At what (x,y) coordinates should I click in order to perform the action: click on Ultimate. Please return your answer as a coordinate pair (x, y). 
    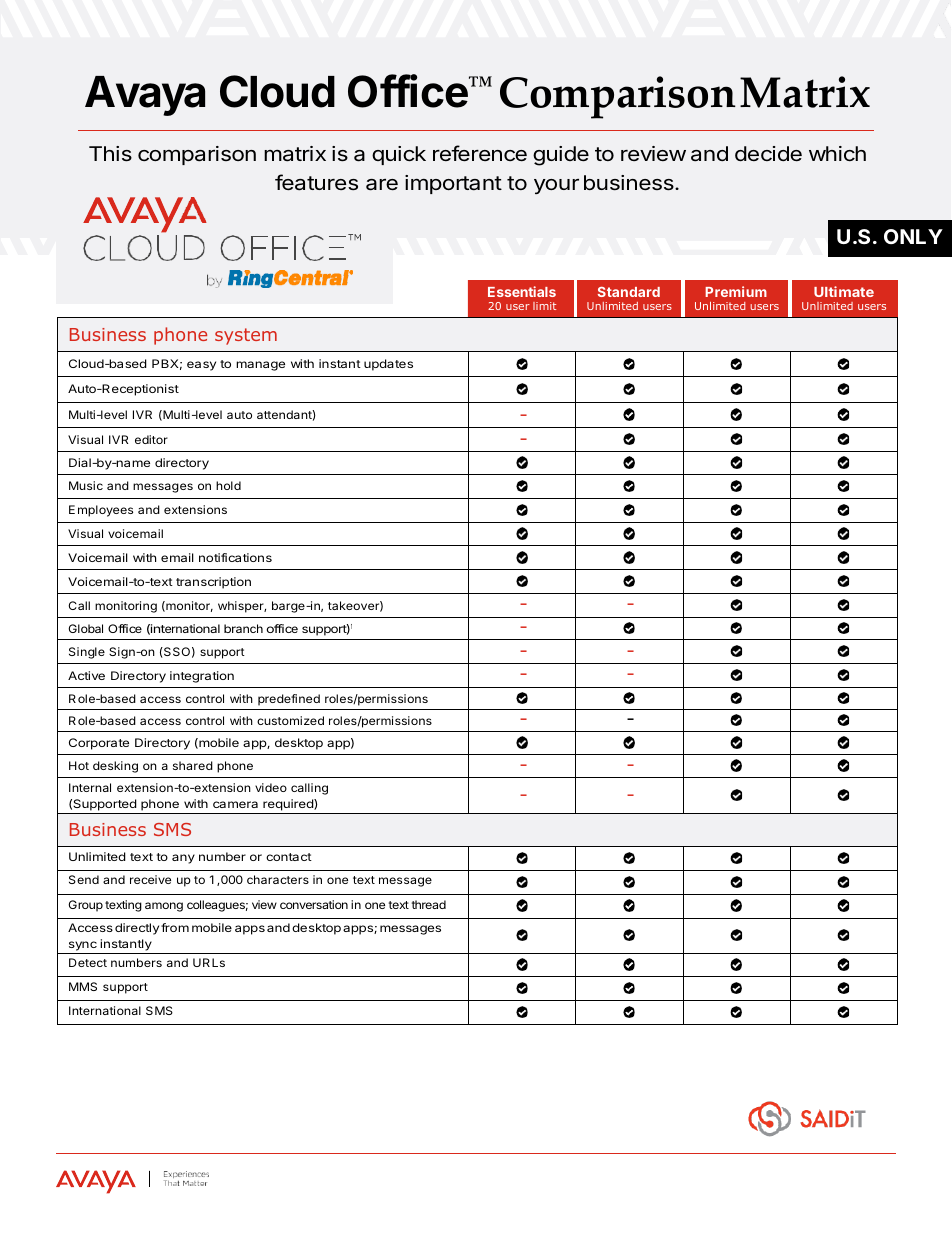
    Looking at the image, I should click on (844, 291).
